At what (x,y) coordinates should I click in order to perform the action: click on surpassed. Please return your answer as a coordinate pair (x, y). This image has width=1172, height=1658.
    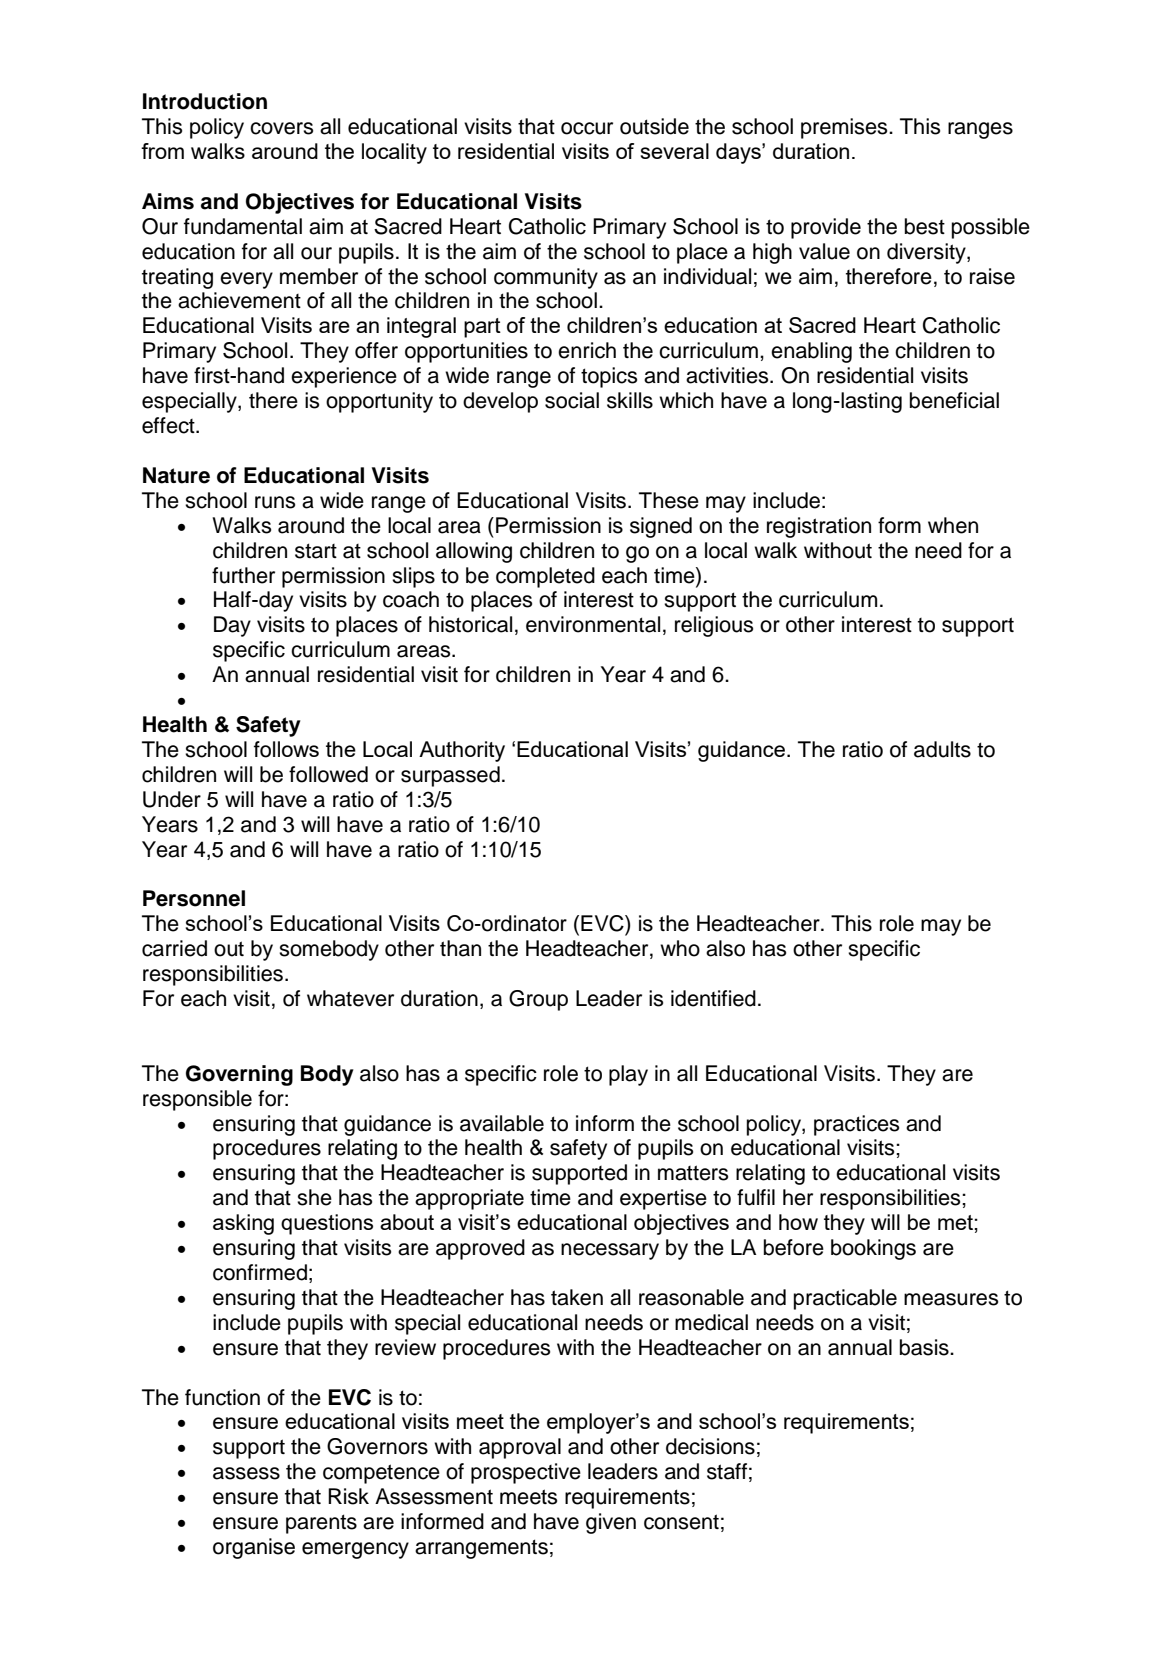
    Looking at the image, I should click on (450, 776).
